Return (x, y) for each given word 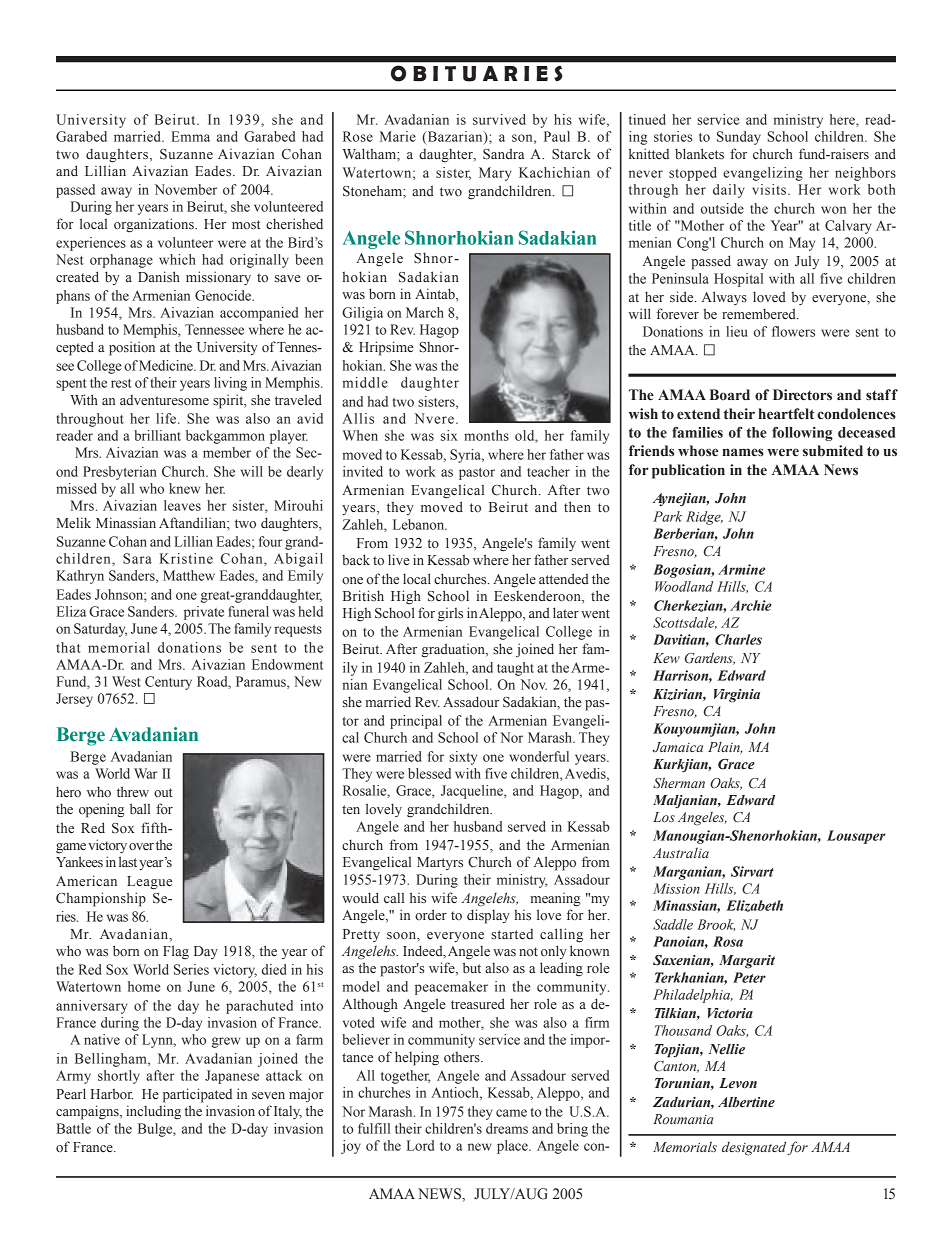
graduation (454, 650)
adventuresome (164, 400)
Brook (716, 925)
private (204, 613)
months (486, 435)
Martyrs (440, 863)
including (153, 1112)
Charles (738, 639)
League (149, 883)
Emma (190, 136)
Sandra (504, 154)
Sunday (739, 138)
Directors (802, 395)
